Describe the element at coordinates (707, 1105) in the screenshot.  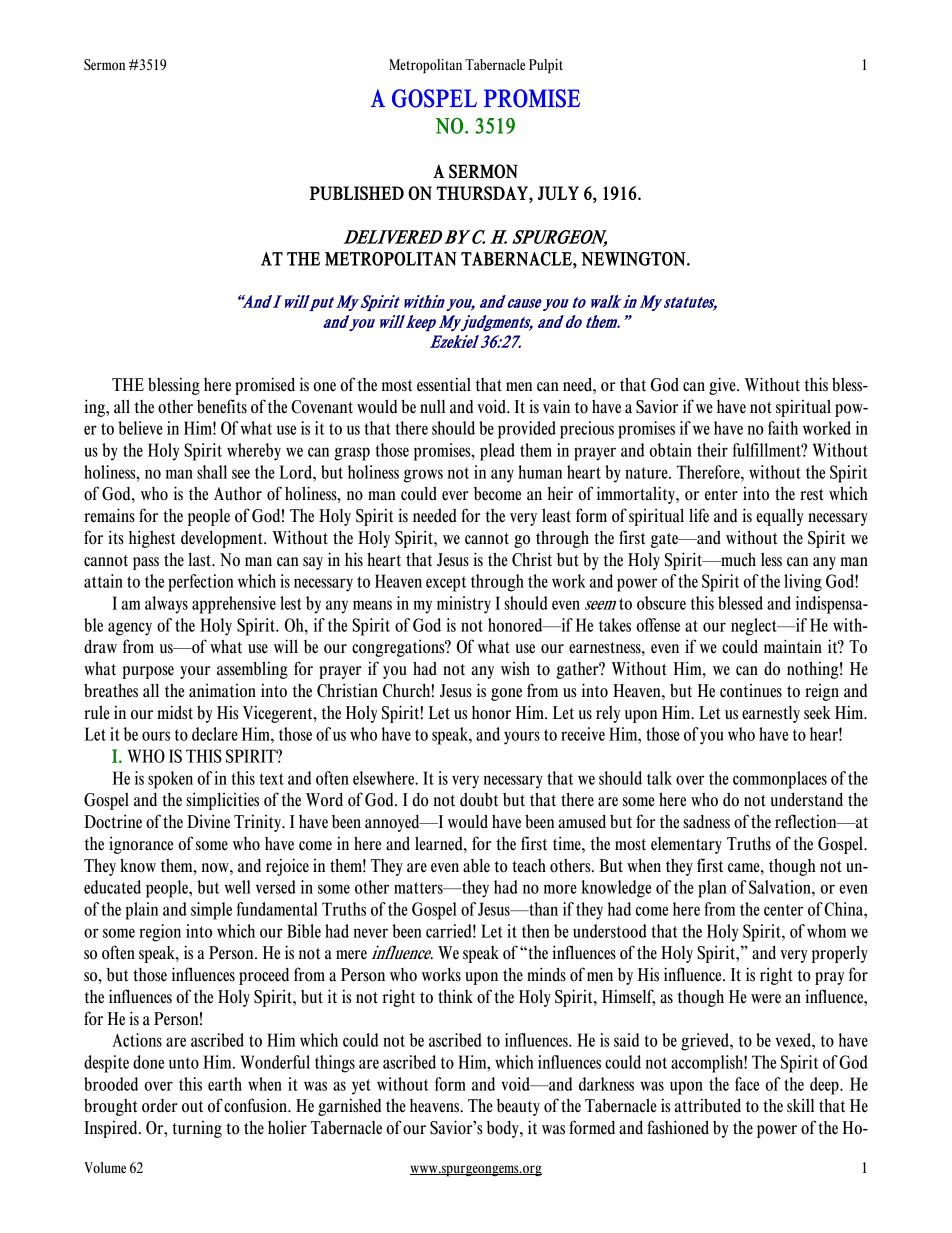
I see `attributed` at that location.
